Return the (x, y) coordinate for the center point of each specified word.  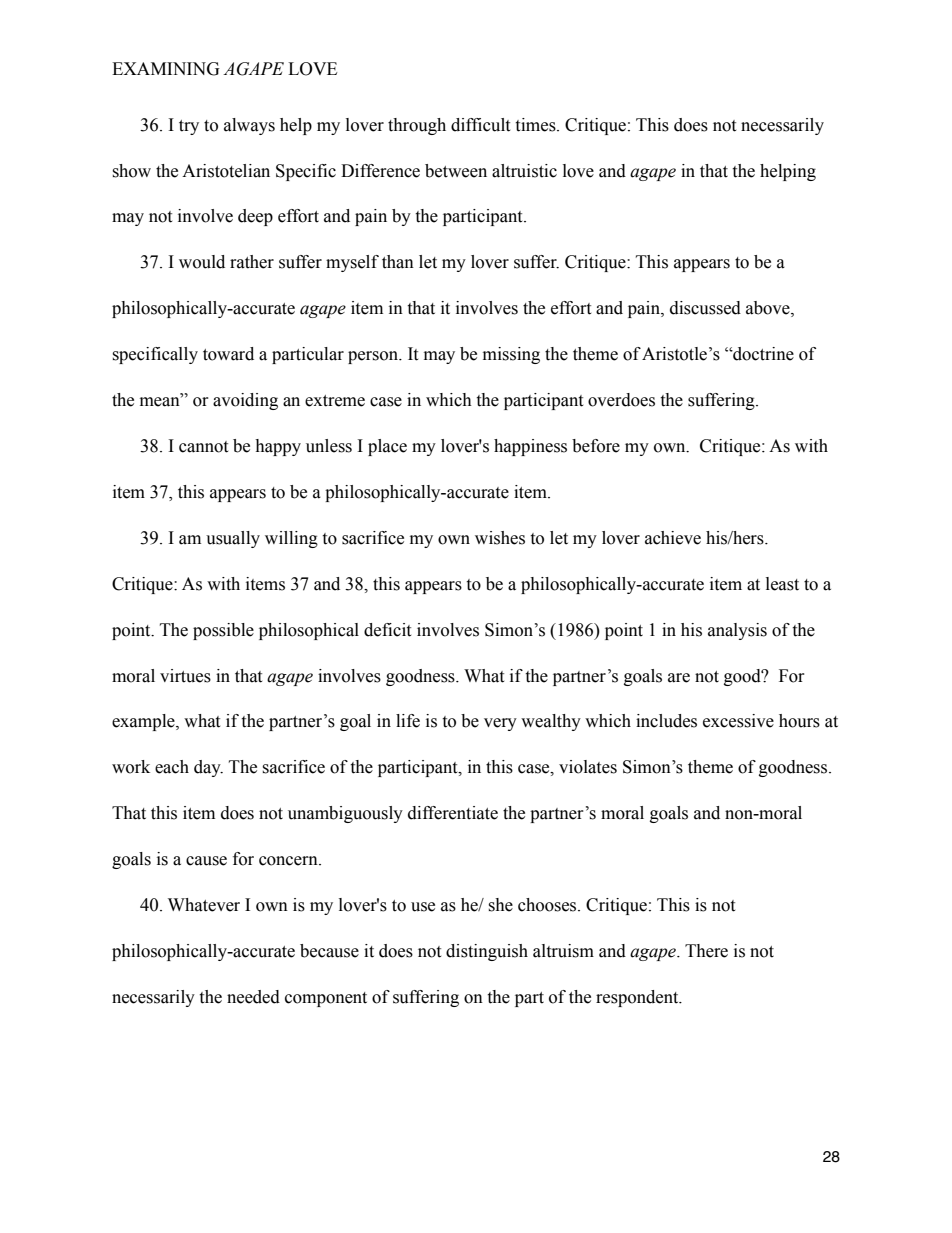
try (189, 127)
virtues (185, 676)
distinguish (487, 952)
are (679, 678)
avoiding (245, 401)
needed (253, 997)
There (706, 951)
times (536, 125)
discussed (705, 308)
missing (511, 355)
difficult (480, 125)
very (500, 724)
